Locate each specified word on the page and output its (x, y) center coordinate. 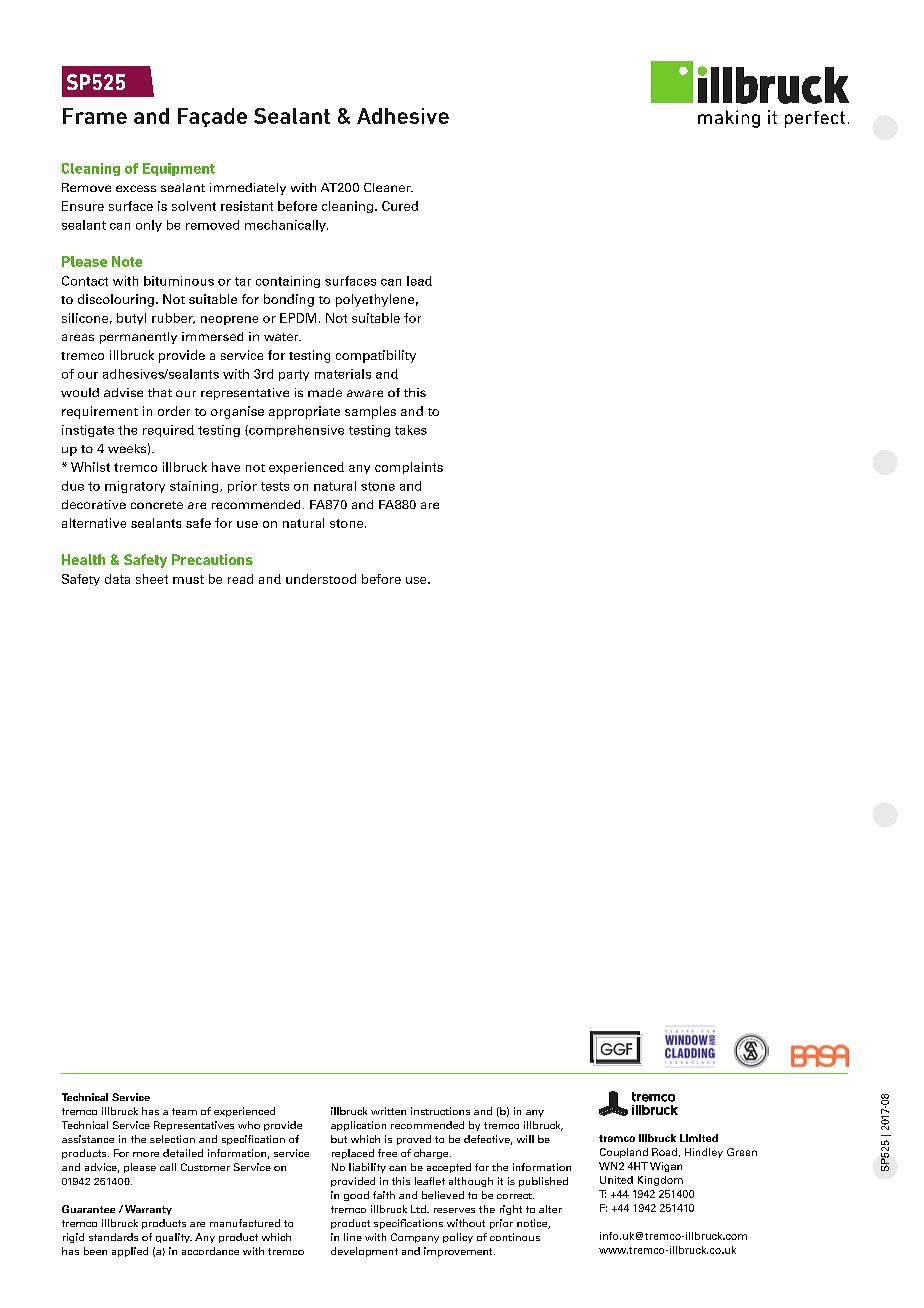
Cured (400, 206)
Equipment (179, 169)
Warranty (148, 1210)
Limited (699, 1138)
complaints (409, 468)
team (184, 1111)
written (388, 1111)
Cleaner (388, 187)
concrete (157, 505)
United (616, 1180)
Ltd (419, 1209)
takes (411, 430)
